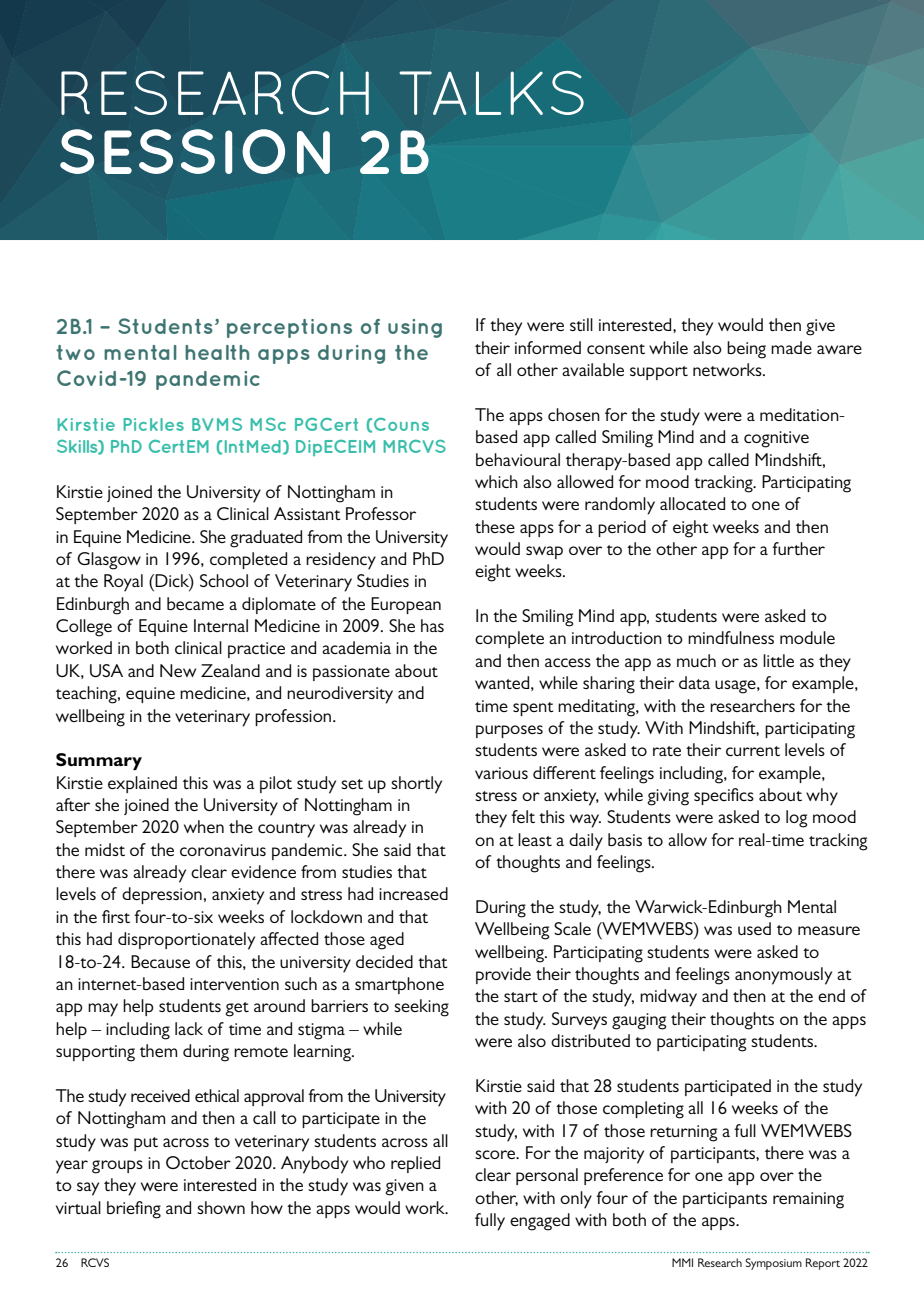  Describe the element at coordinates (195, 151) in the screenshot. I see `SESSION` at that location.
